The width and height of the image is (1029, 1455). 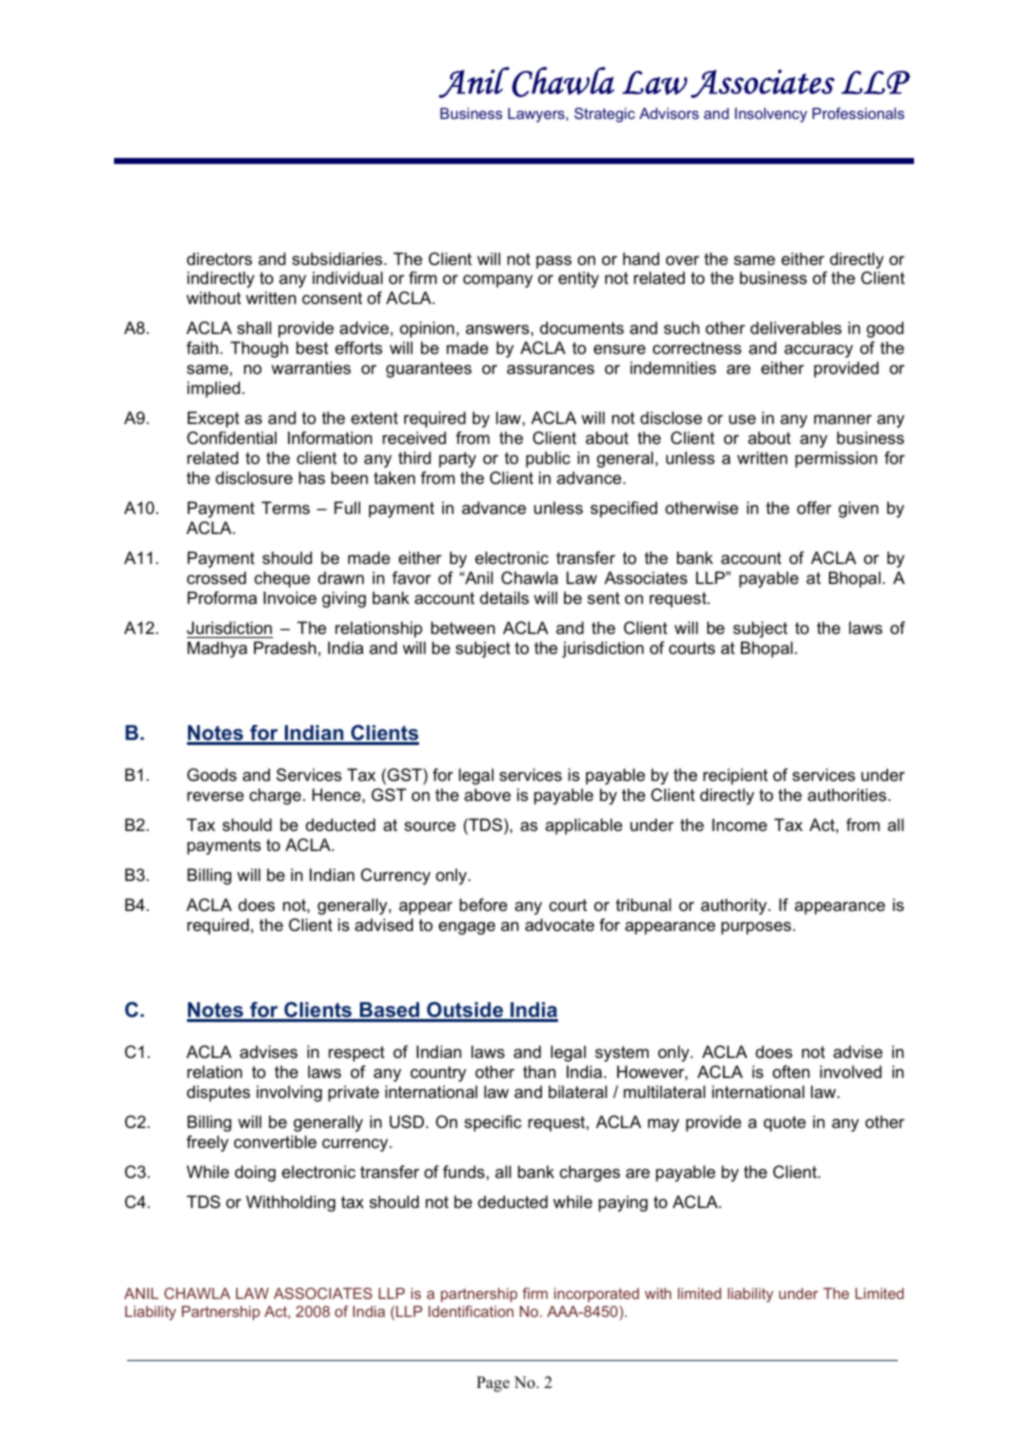 I want to click on use, so click(x=742, y=419).
